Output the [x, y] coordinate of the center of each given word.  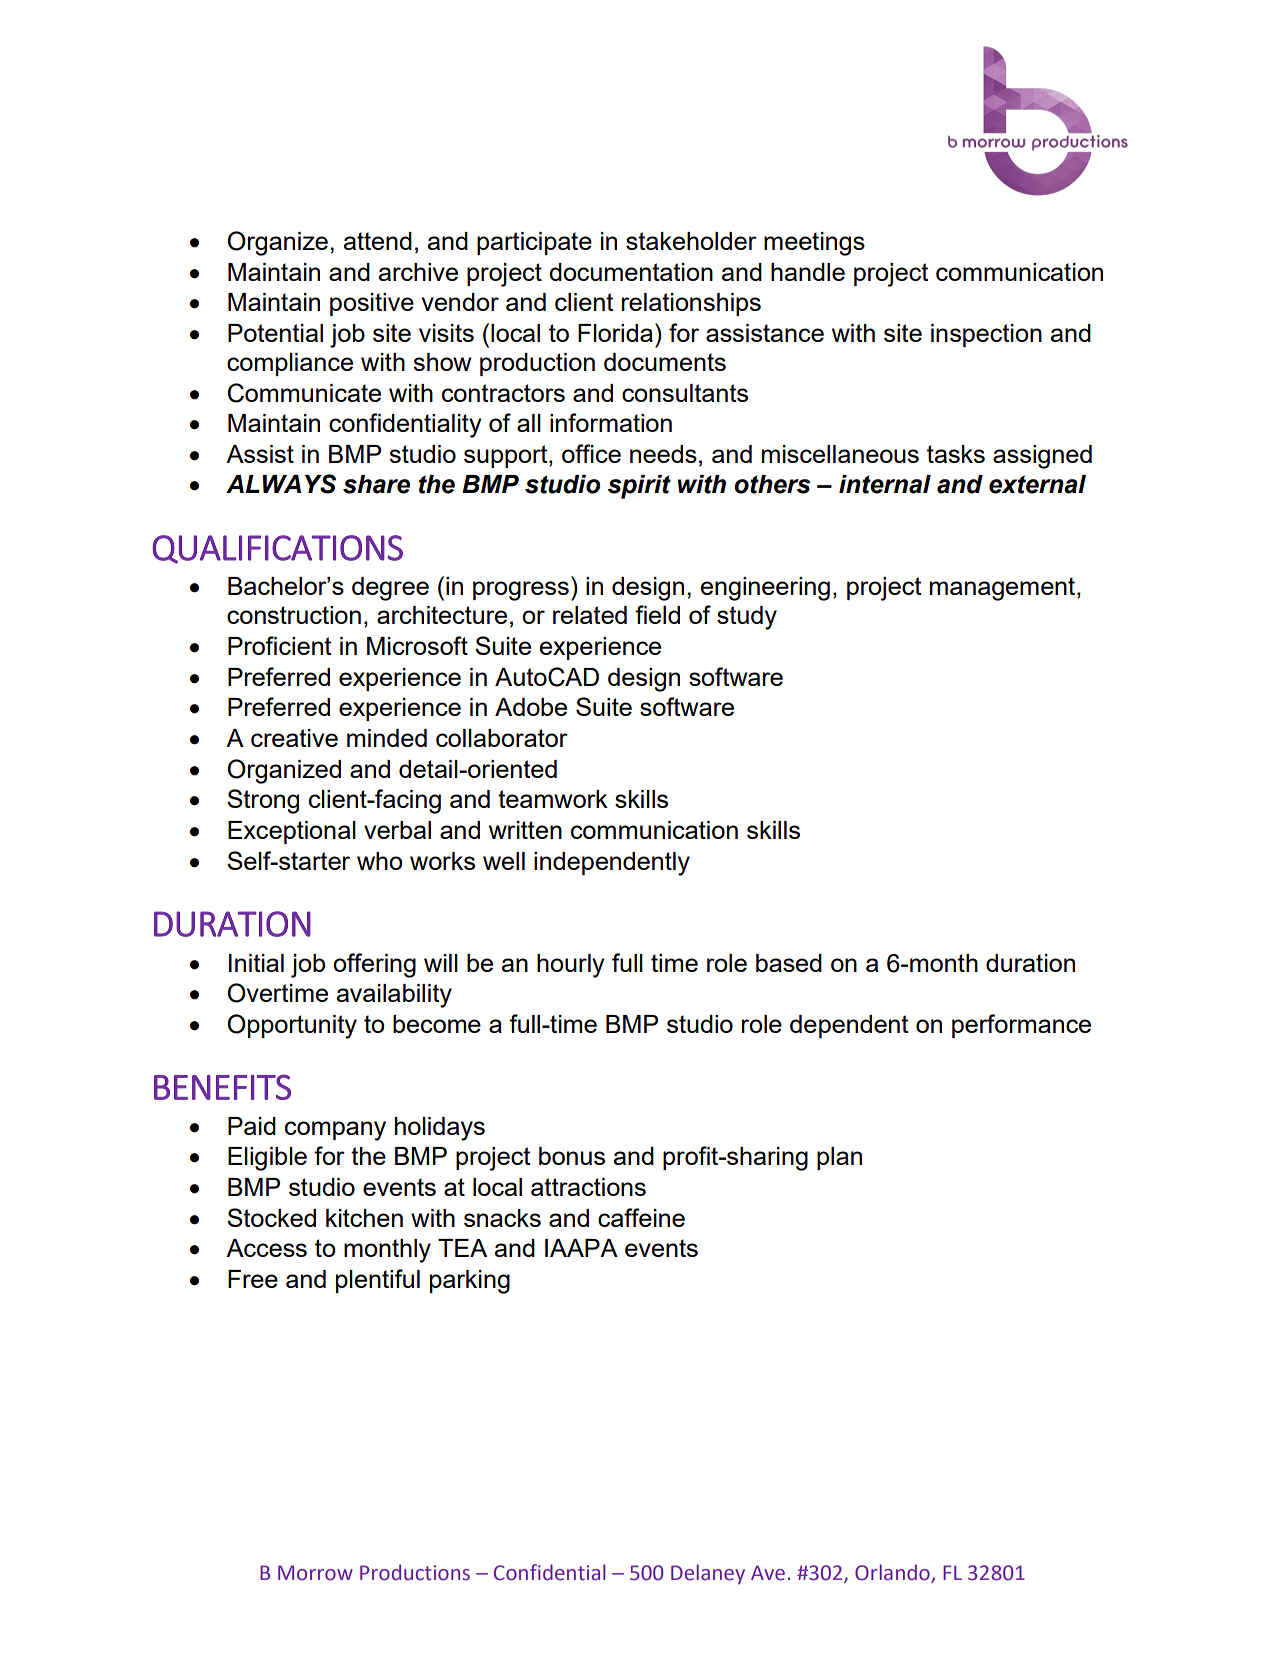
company [335, 1131]
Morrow [315, 1573]
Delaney [708, 1574]
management [1004, 589]
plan [839, 1158]
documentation [631, 272]
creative [294, 738]
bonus [572, 1156]
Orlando [893, 1573]
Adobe [531, 707]
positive [372, 304]
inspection [986, 335]
